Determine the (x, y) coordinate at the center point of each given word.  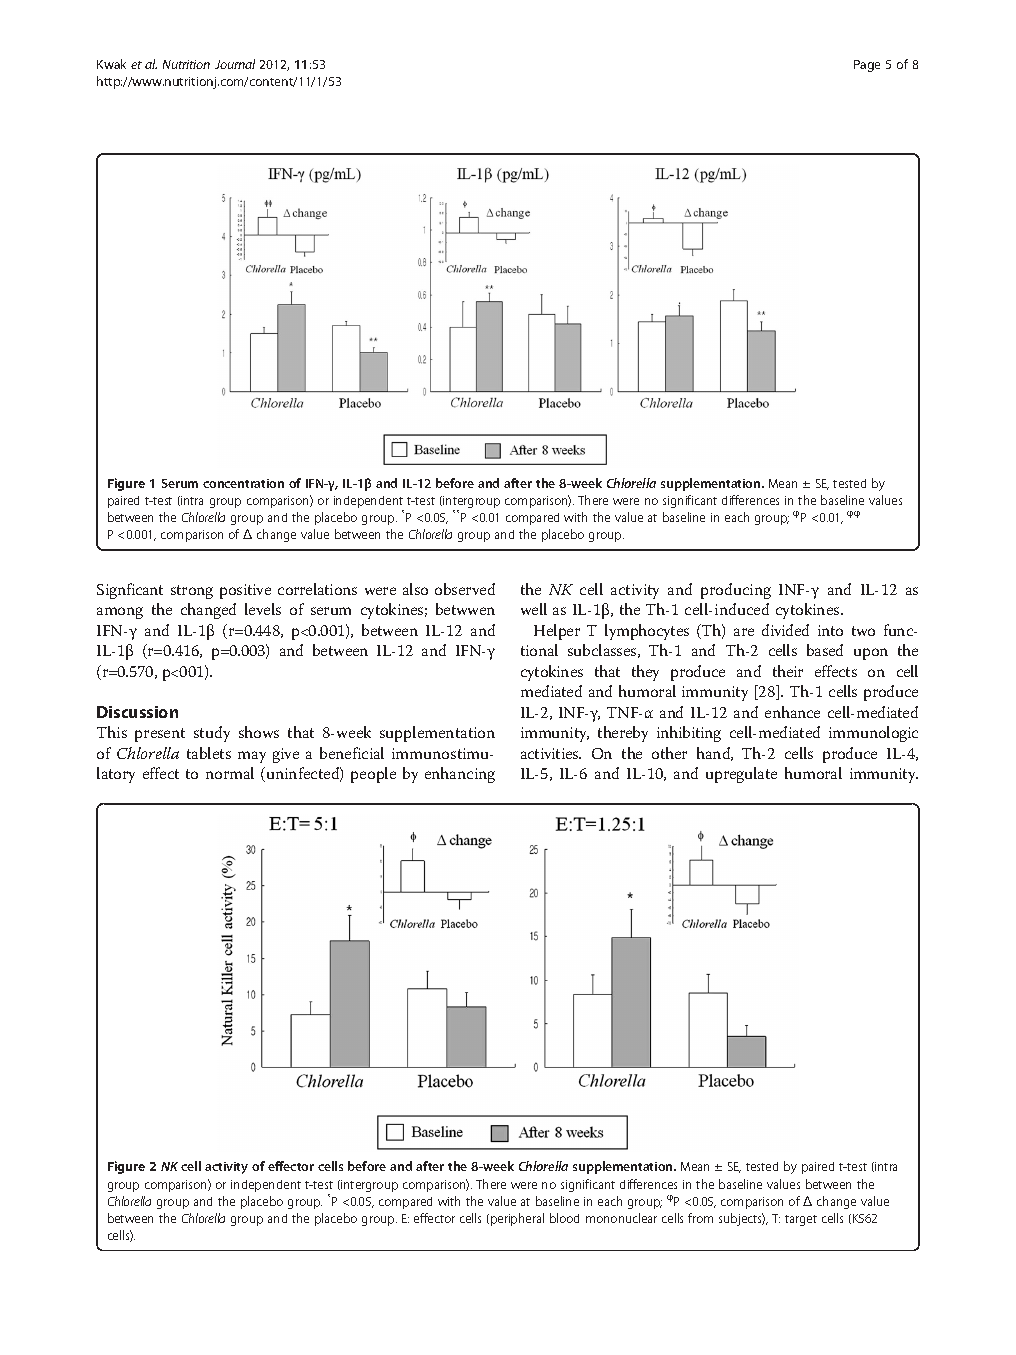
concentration (243, 483)
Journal (235, 64)
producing (736, 591)
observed (465, 589)
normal (230, 773)
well (534, 609)
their (788, 671)
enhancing (460, 775)
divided (785, 630)
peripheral (517, 1219)
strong (192, 592)
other (669, 753)
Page (867, 66)
